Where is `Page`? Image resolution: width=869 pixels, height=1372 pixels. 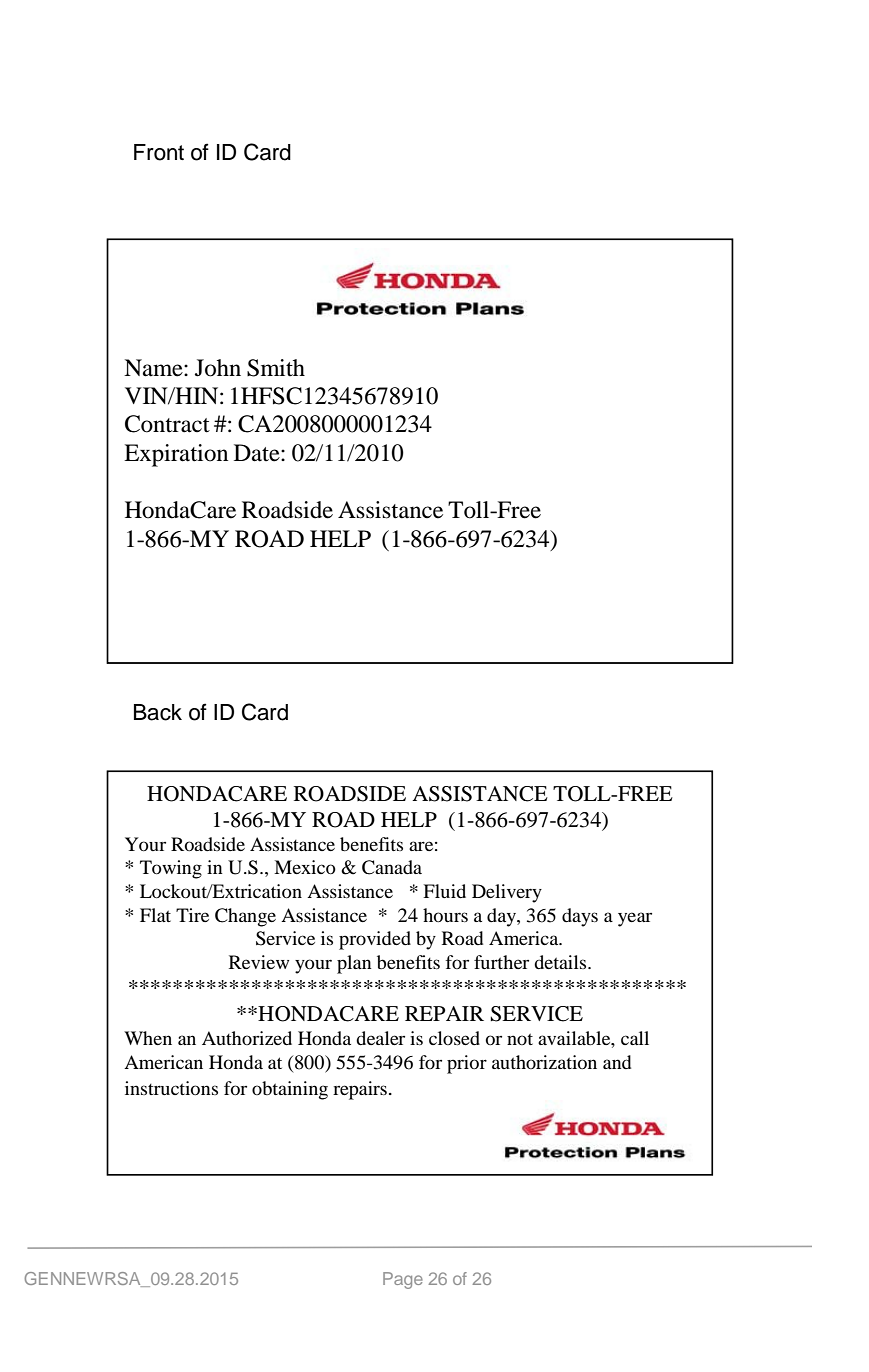
Page is located at coordinates (403, 1280).
